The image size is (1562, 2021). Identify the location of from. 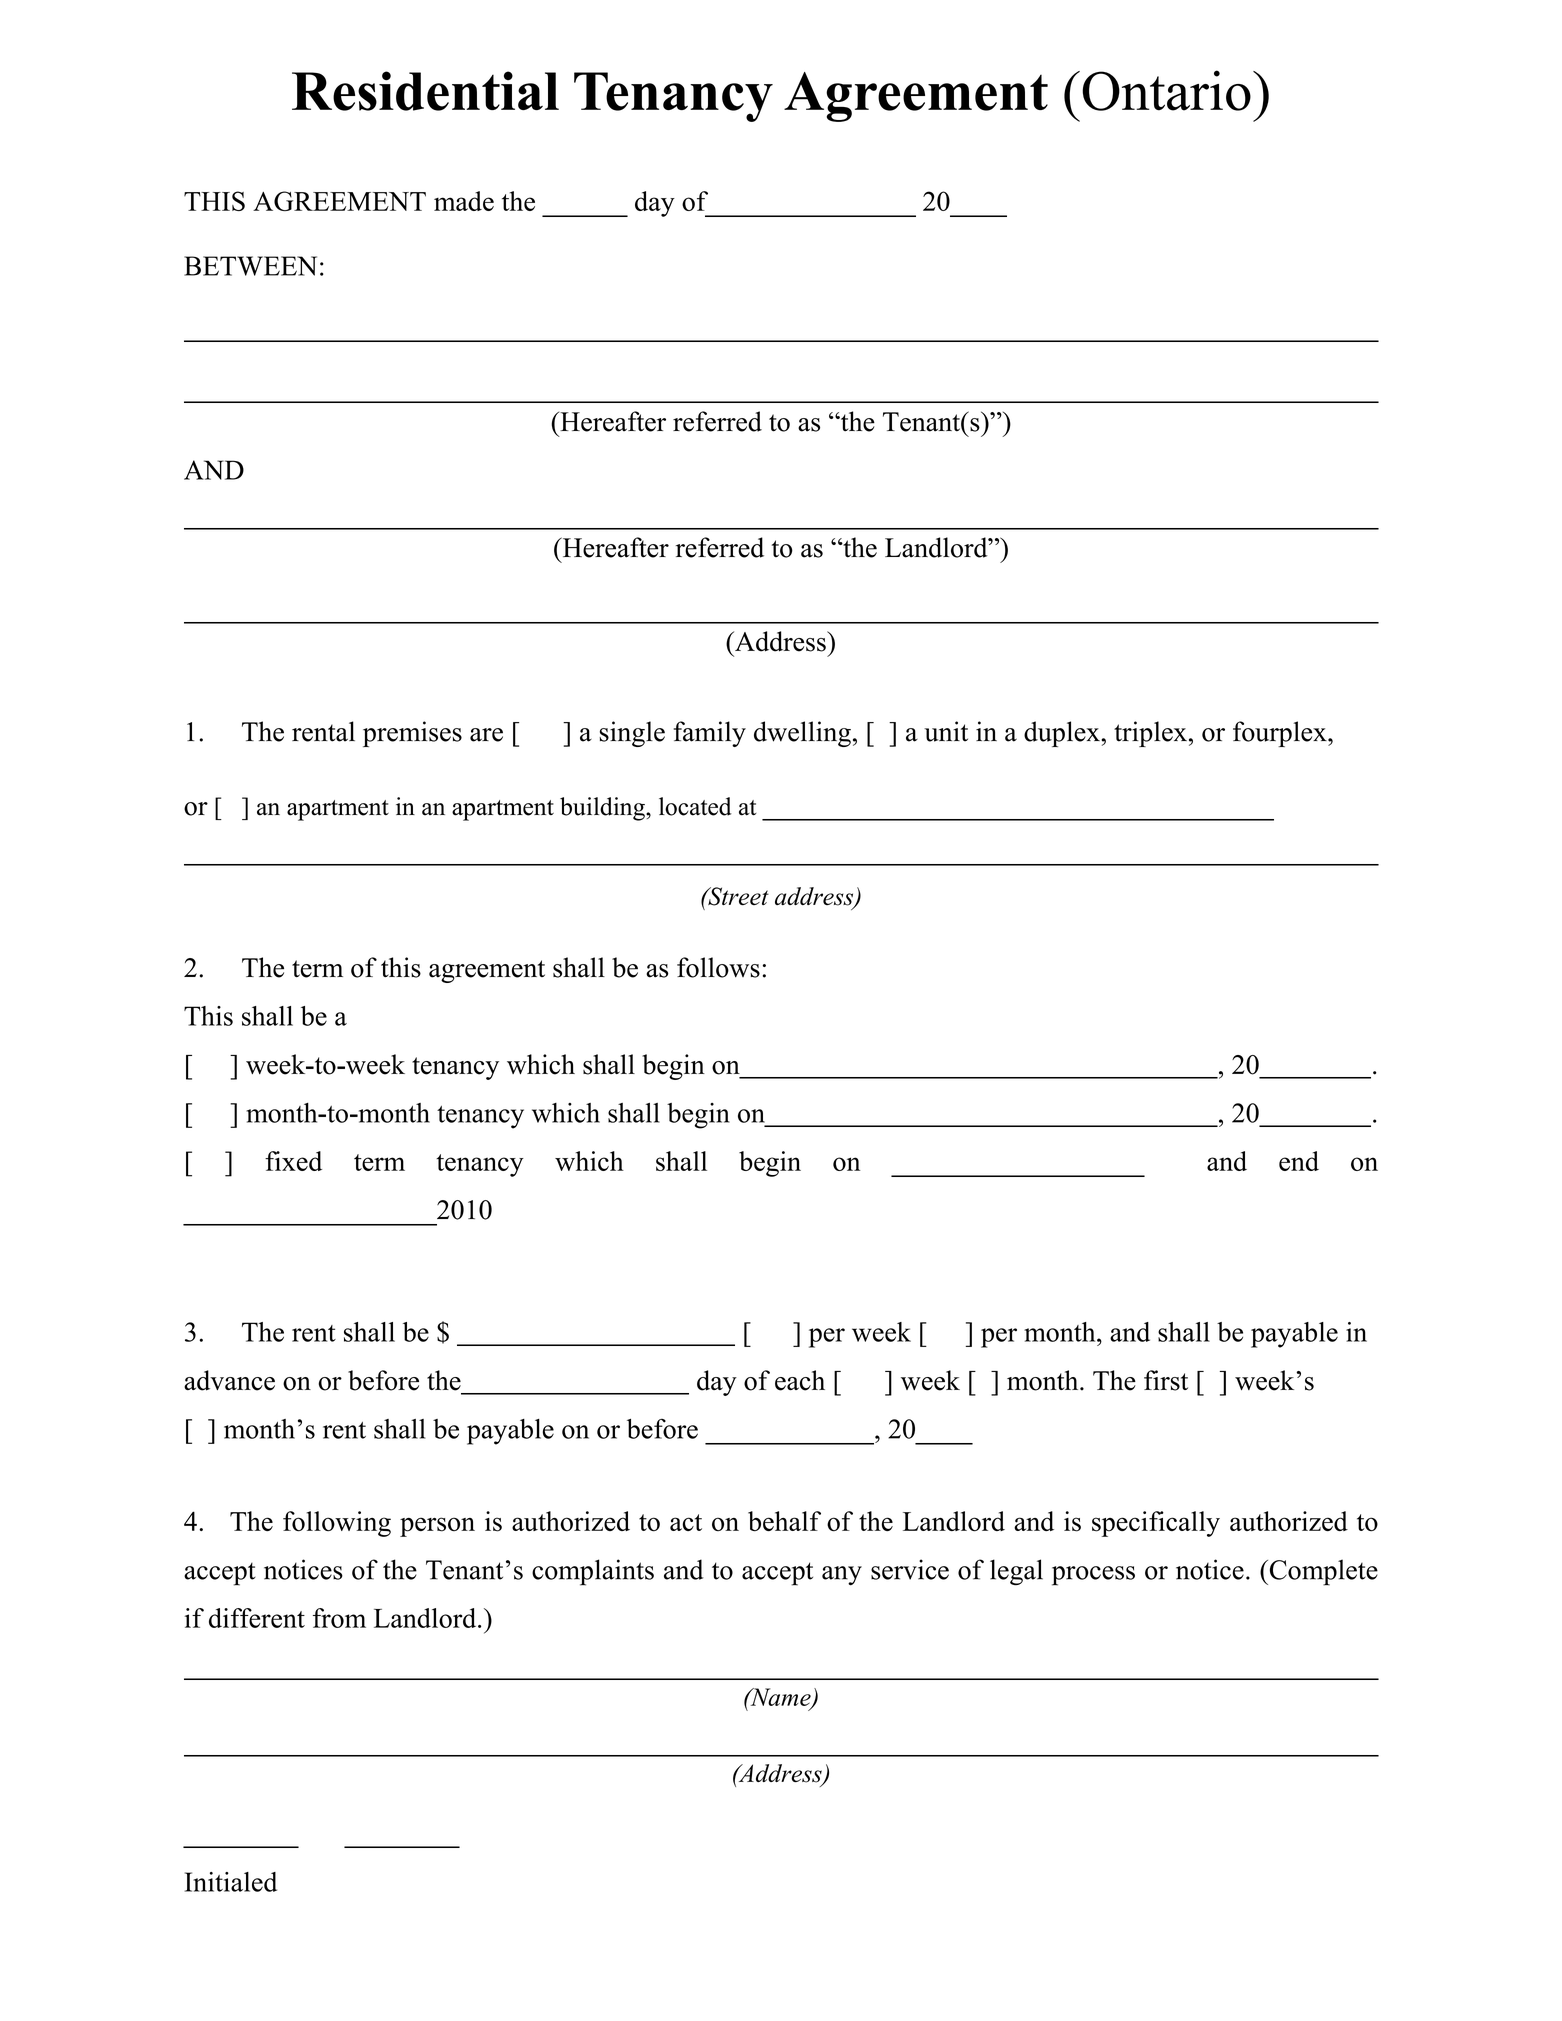
(339, 1618).
